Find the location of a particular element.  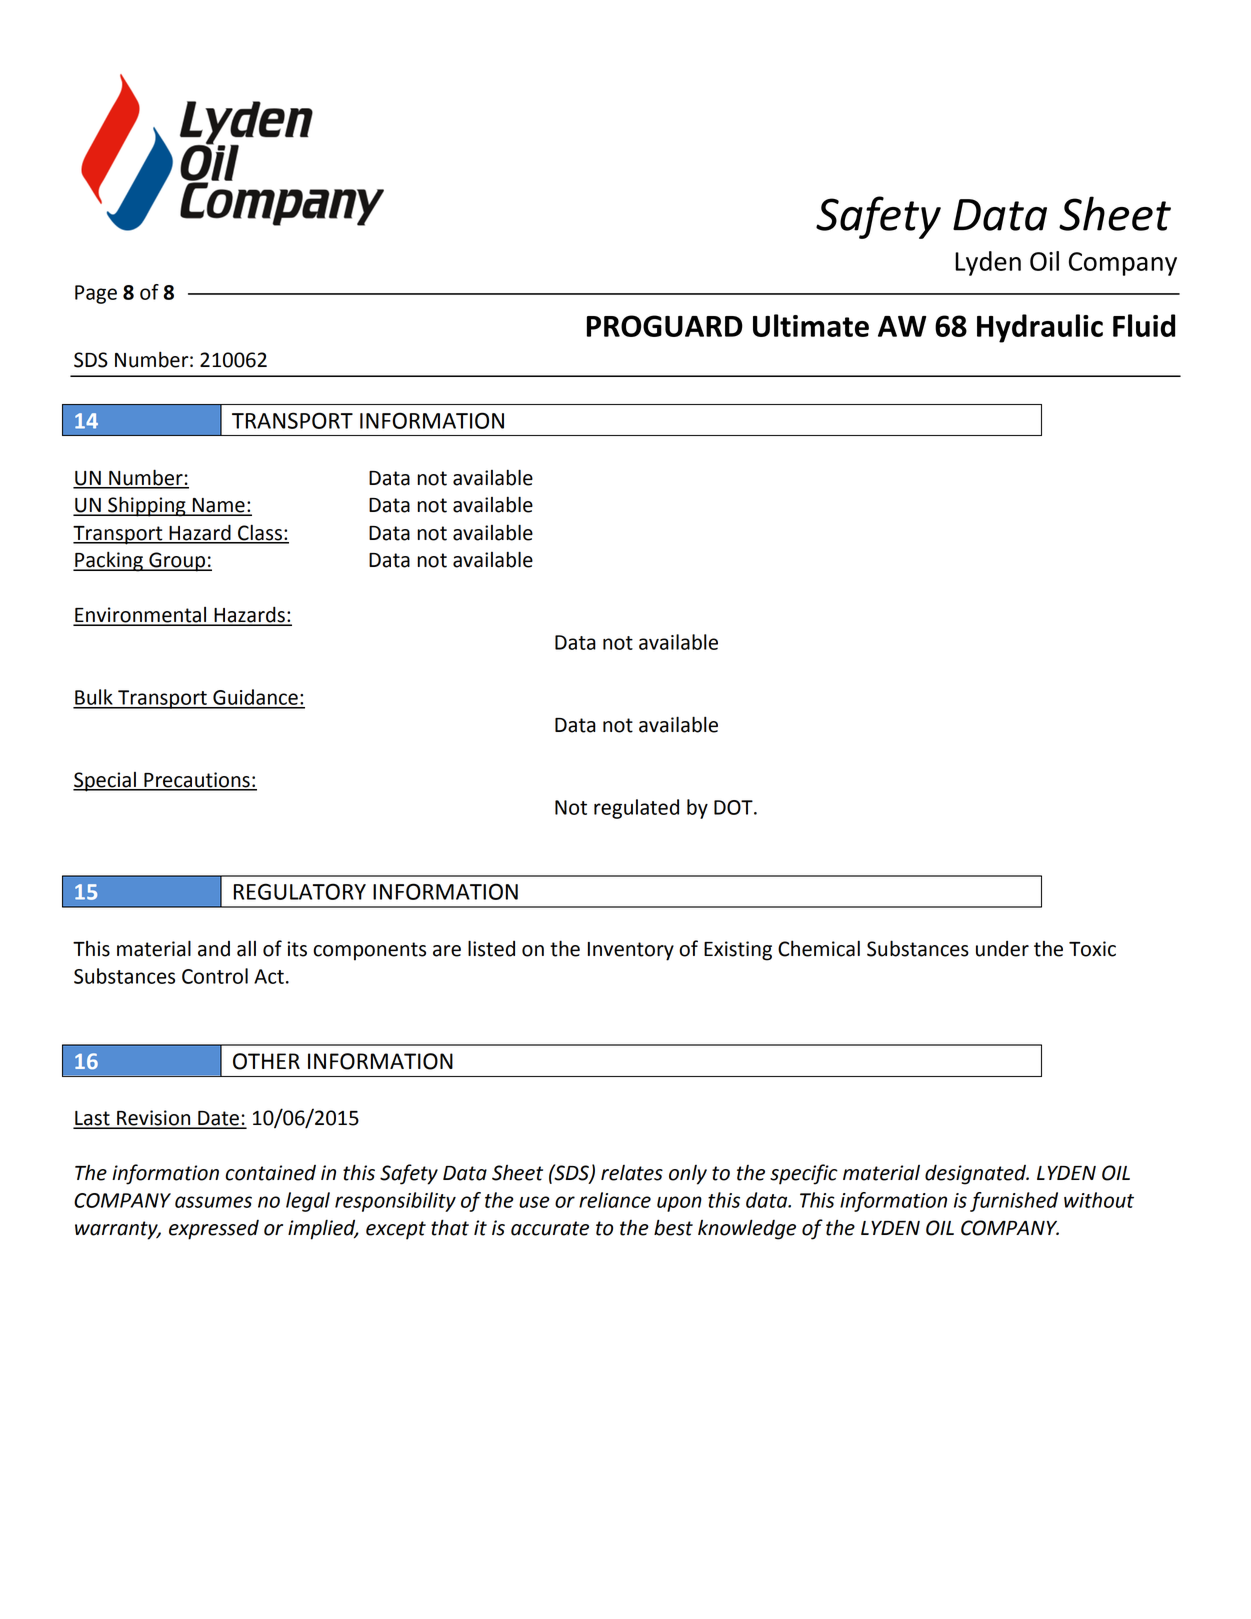

and is located at coordinates (214, 949).
